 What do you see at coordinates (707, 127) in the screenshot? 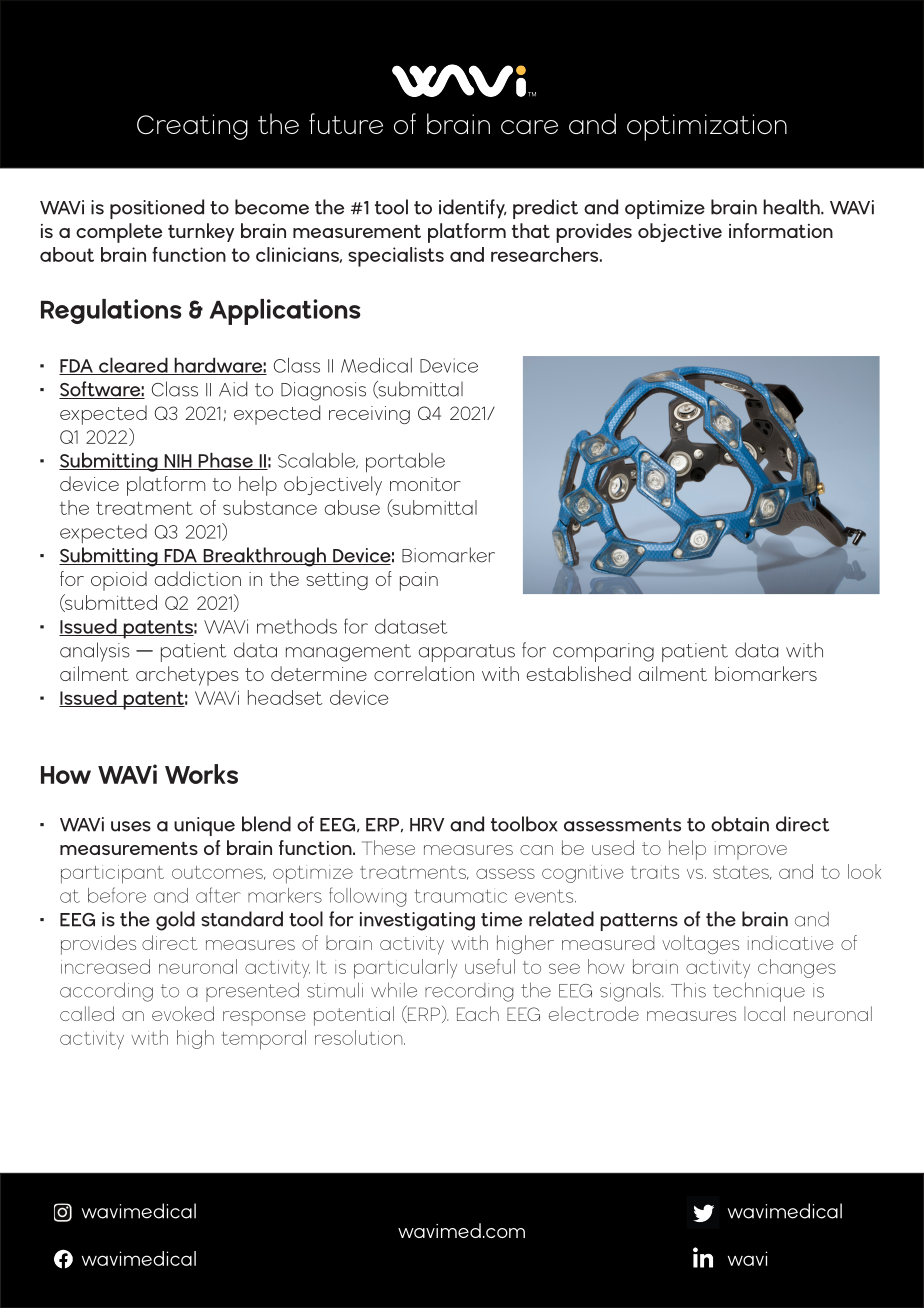
I see `optimization` at bounding box center [707, 127].
